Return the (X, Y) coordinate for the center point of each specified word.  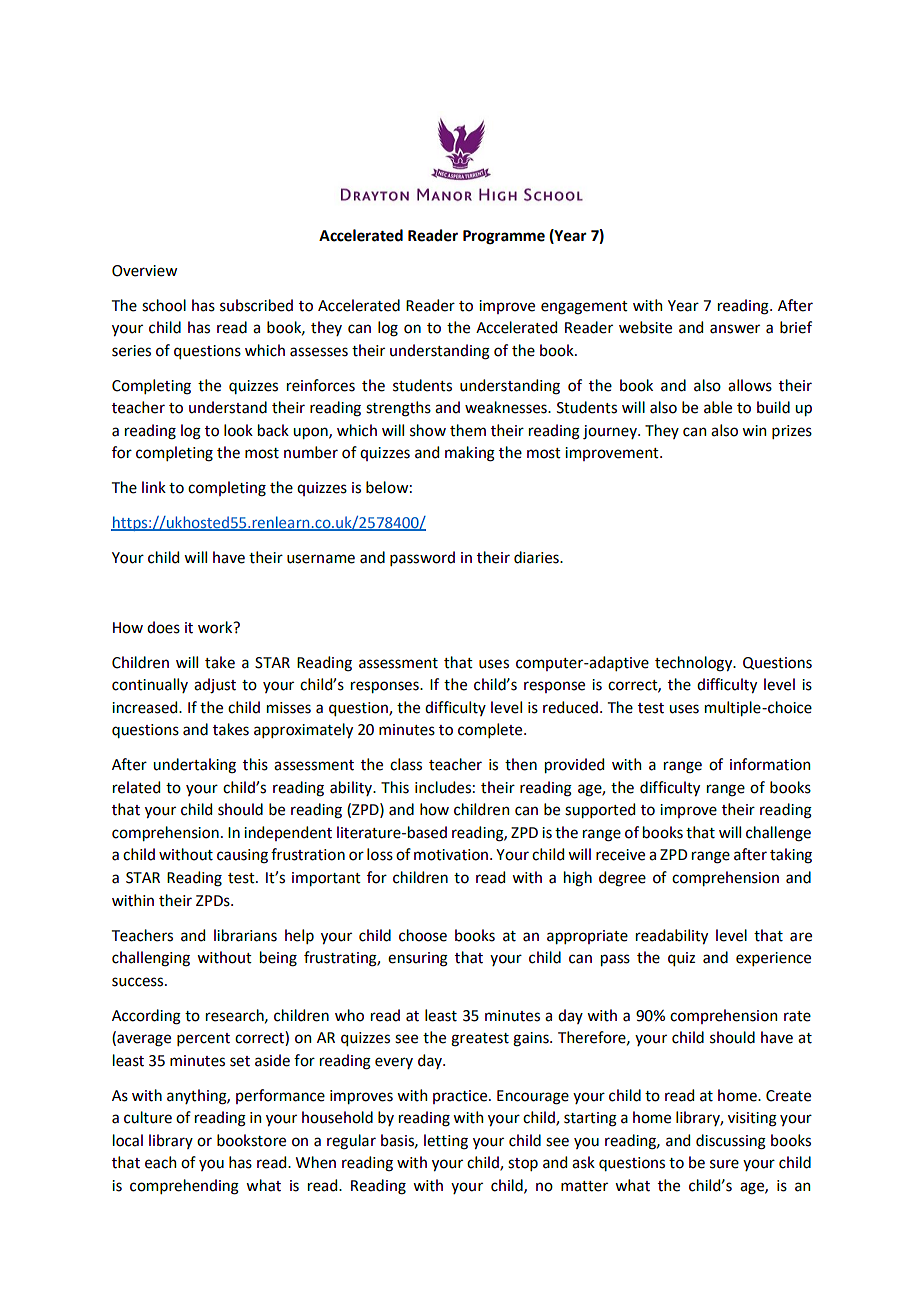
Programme (504, 237)
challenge (778, 834)
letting (446, 1142)
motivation (451, 855)
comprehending (184, 1187)
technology (695, 664)
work (216, 627)
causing (242, 856)
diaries (537, 557)
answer (735, 329)
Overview (144, 271)
